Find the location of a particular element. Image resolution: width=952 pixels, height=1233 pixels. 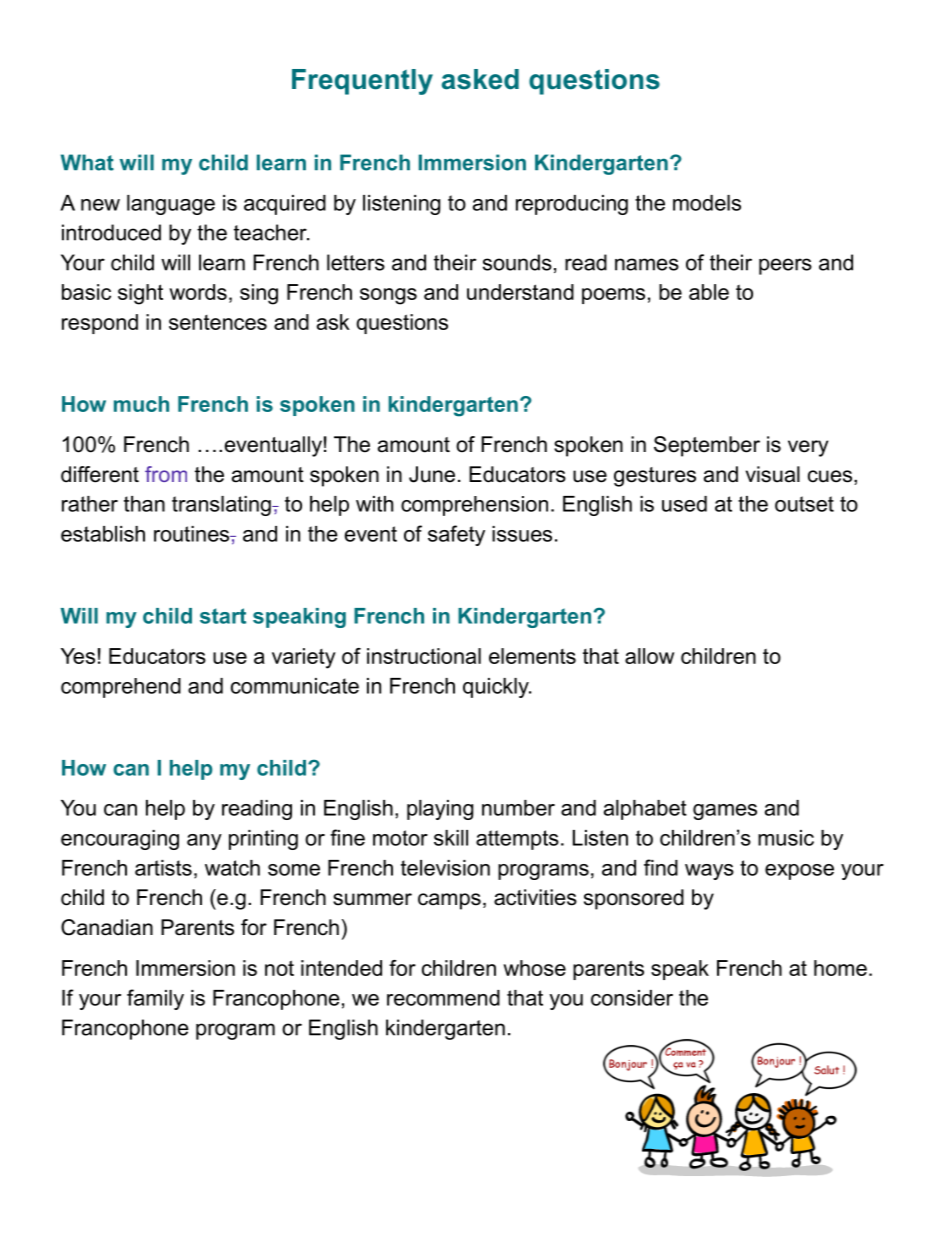

peers is located at coordinates (785, 266).
